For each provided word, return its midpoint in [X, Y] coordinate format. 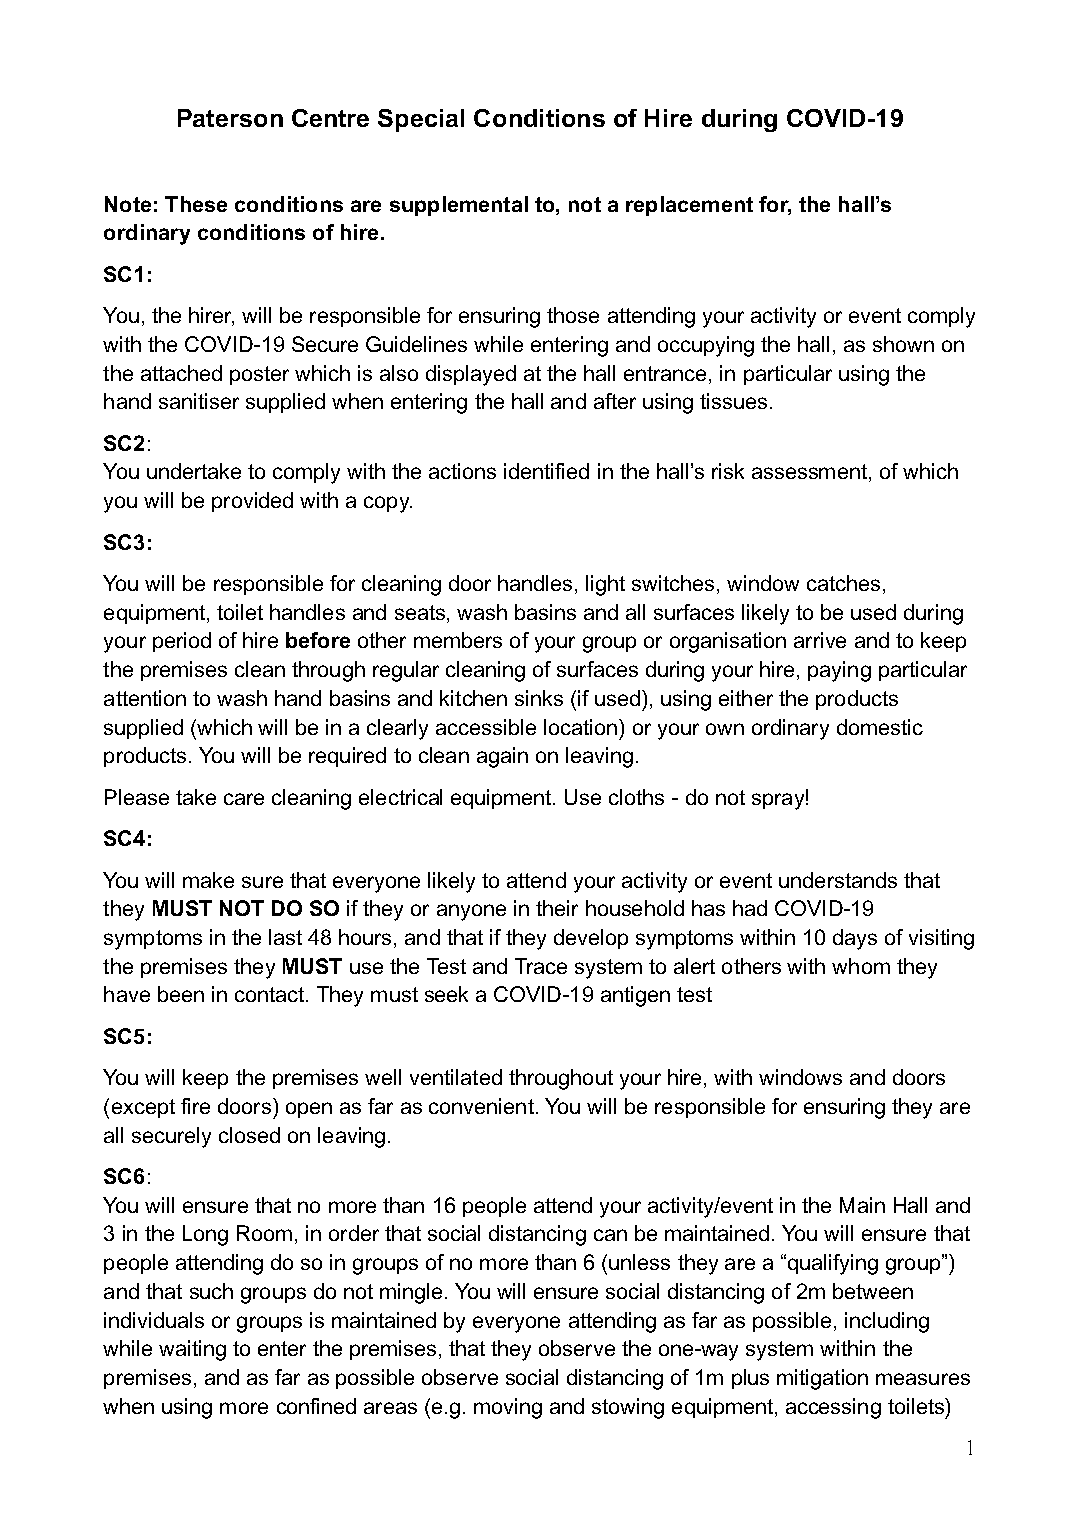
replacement [689, 206]
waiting [192, 1350]
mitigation [822, 1379]
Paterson [230, 118]
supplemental [459, 206]
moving [508, 1408]
